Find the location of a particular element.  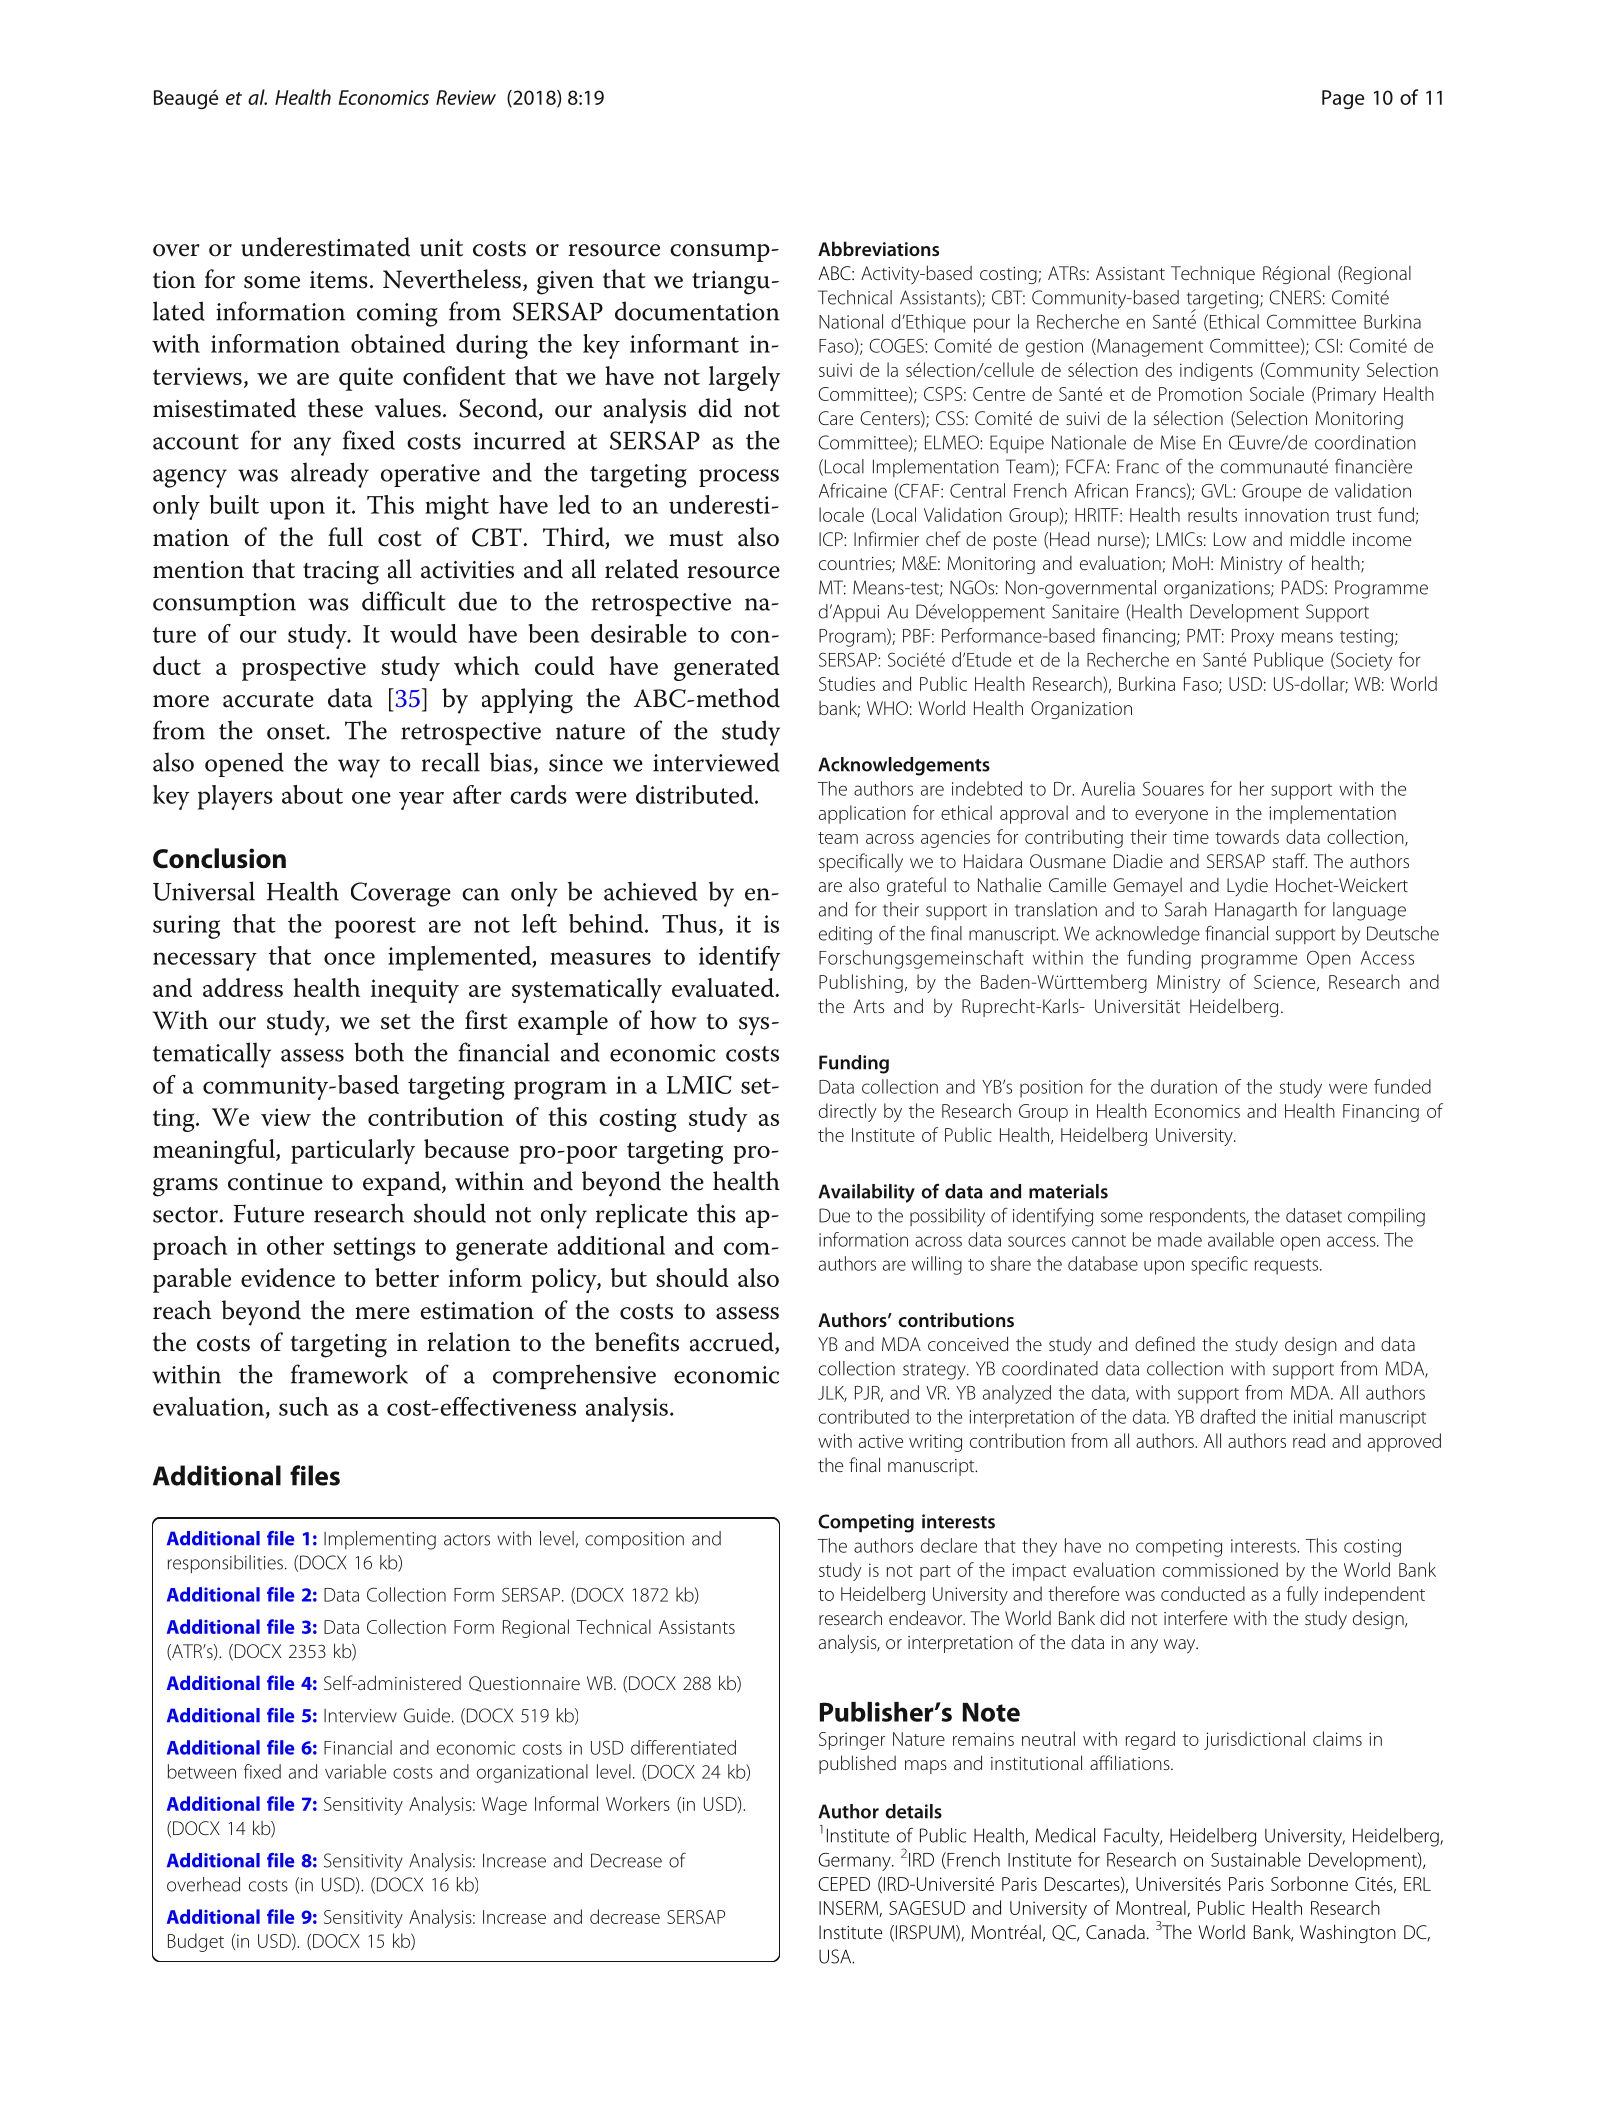

Budget is located at coordinates (196, 1942).
